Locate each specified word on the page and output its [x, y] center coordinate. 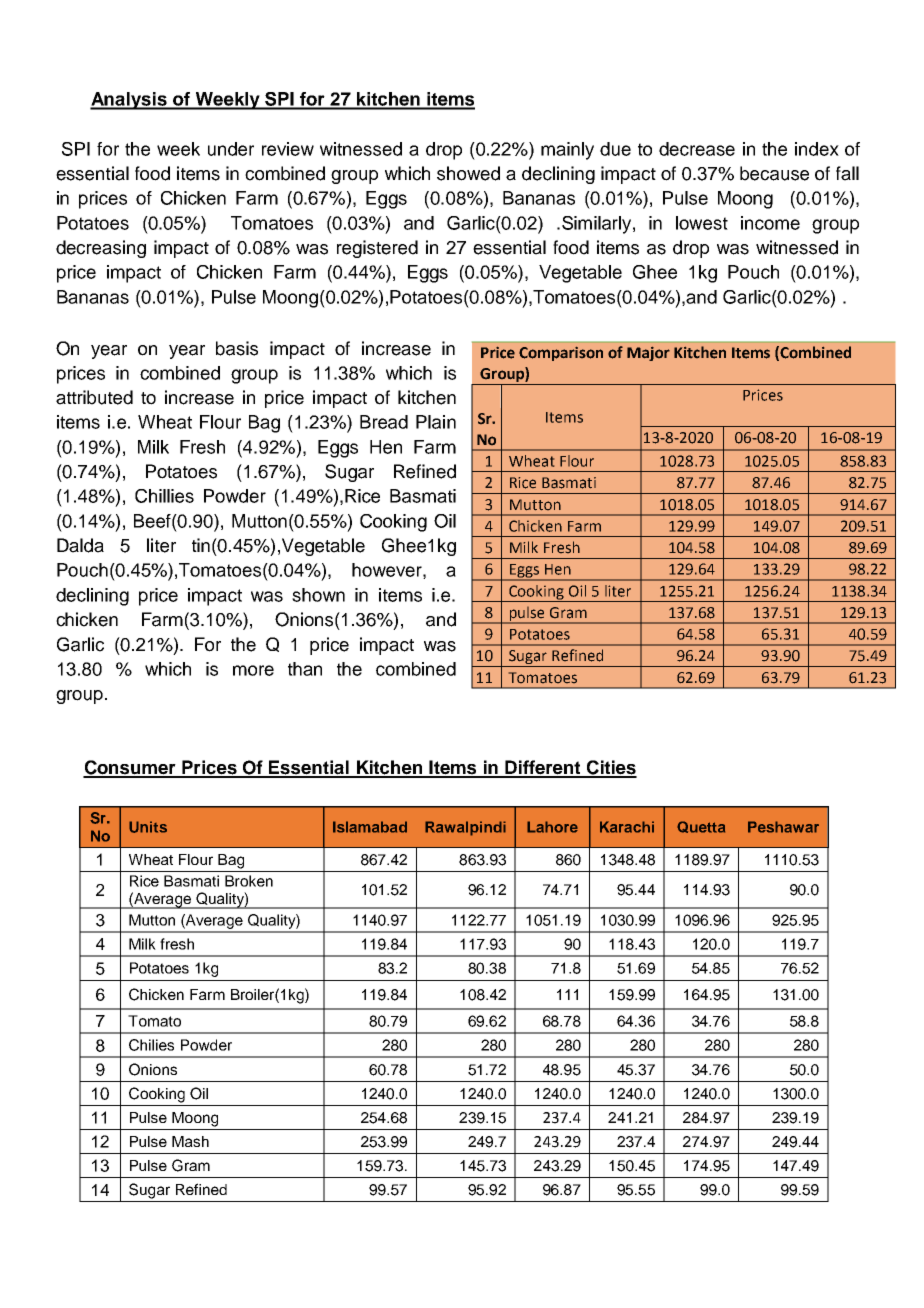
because [774, 173]
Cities [610, 768]
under [231, 149]
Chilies [151, 1045]
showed [468, 173]
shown [318, 595]
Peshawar [783, 827]
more [253, 670]
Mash [190, 1141]
